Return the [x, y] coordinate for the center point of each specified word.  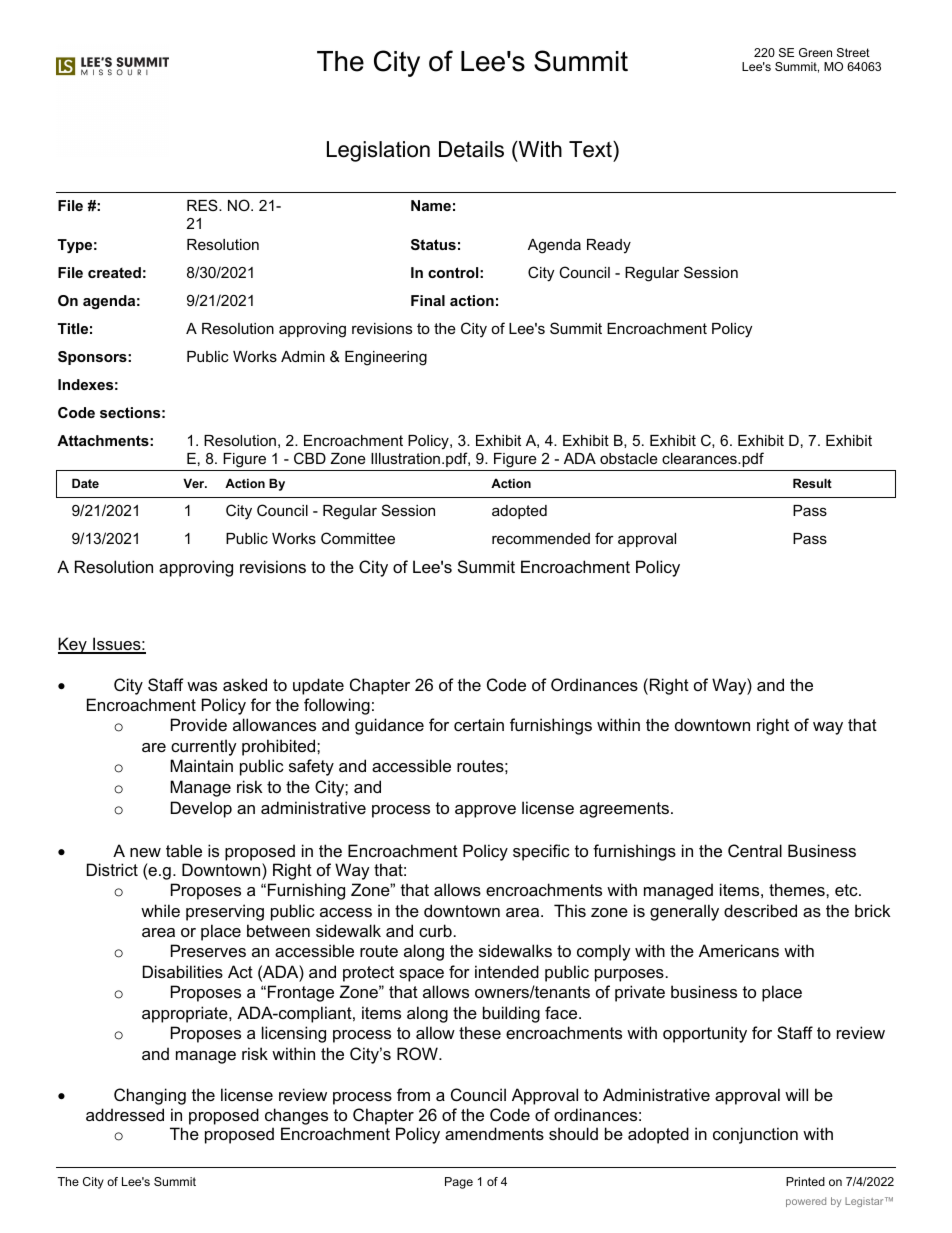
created [114, 272]
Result [812, 483]
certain [479, 724]
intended [507, 971]
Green [815, 52]
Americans [739, 950]
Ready [609, 246]
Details [471, 149]
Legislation [378, 151]
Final [428, 300]
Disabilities [183, 971]
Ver [195, 483]
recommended [541, 538]
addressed [125, 1114]
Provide [199, 724]
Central [755, 850]
